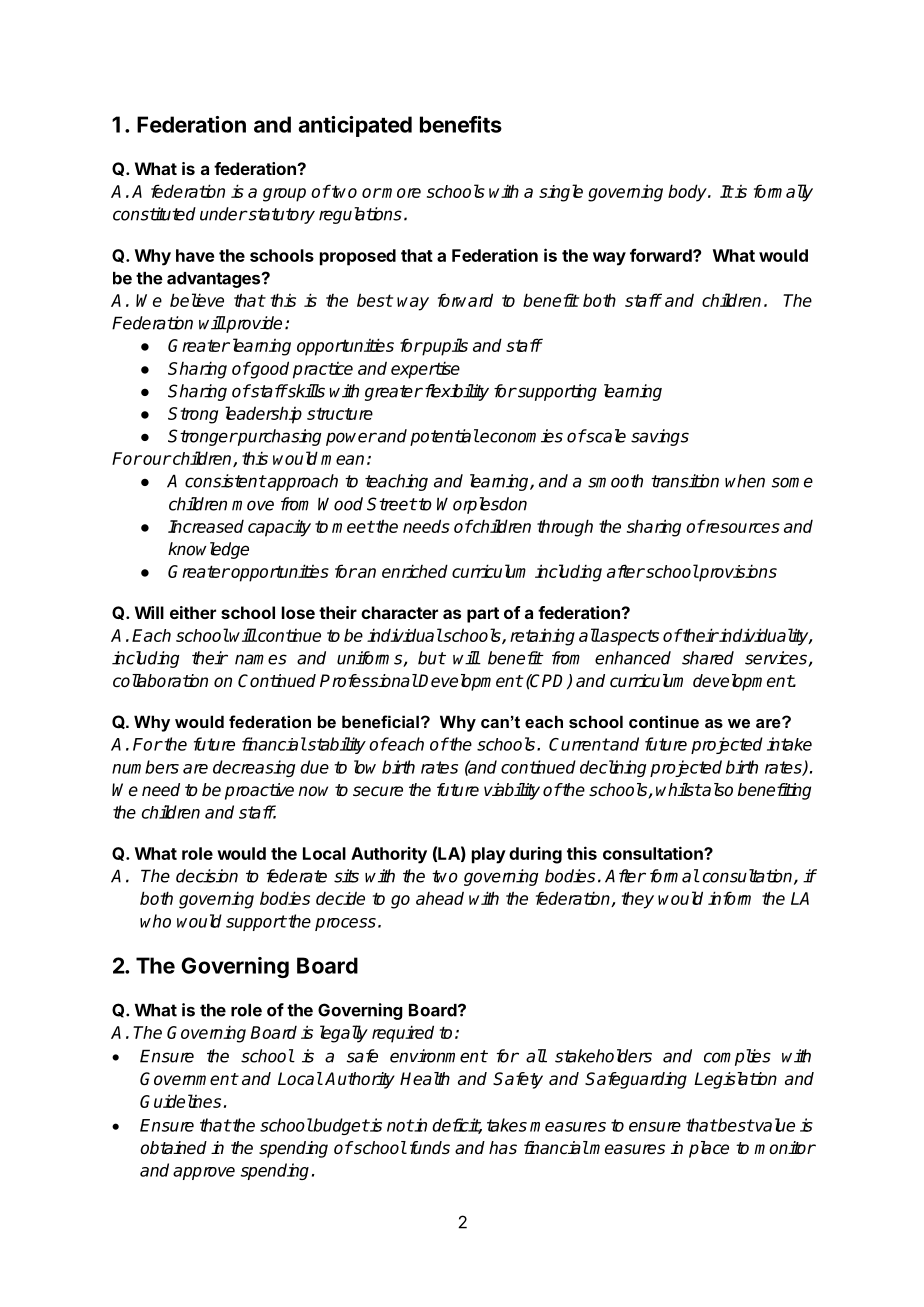 Image resolution: width=924 pixels, height=1307 pixels. Describe the element at coordinates (430, 1148) in the image. I see `funds` at that location.
